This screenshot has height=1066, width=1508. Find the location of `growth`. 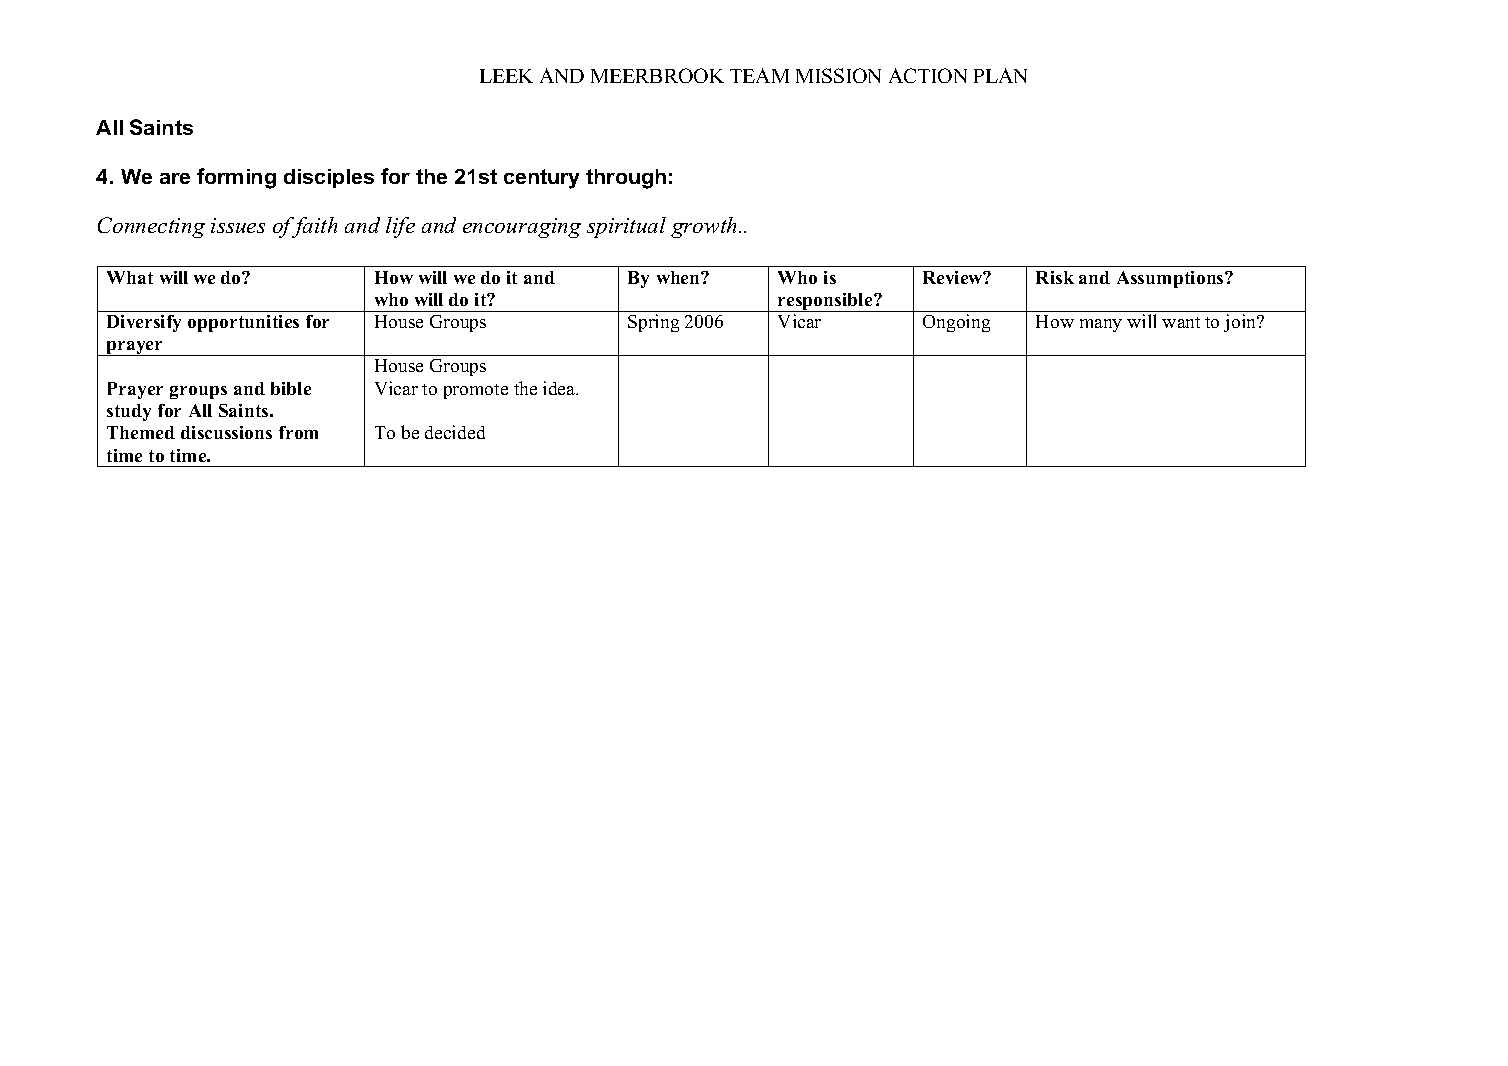

growth is located at coordinates (705, 227).
